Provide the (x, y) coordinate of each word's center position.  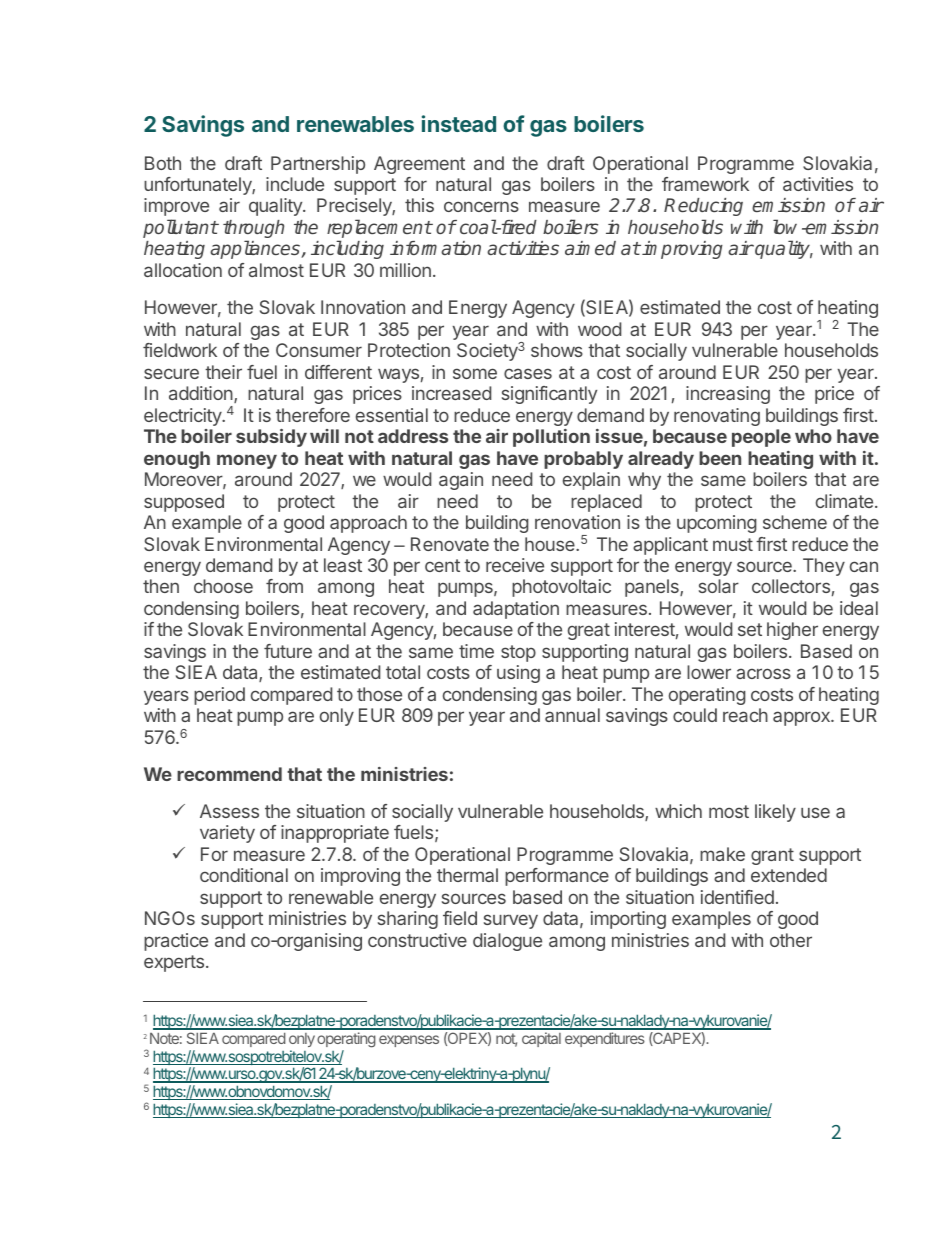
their (223, 372)
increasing (728, 395)
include (295, 184)
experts (174, 963)
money (247, 461)
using (518, 674)
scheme (795, 522)
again (461, 481)
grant (772, 856)
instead (459, 123)
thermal (467, 875)
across (763, 673)
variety (227, 834)
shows (557, 350)
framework (705, 184)
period (219, 696)
